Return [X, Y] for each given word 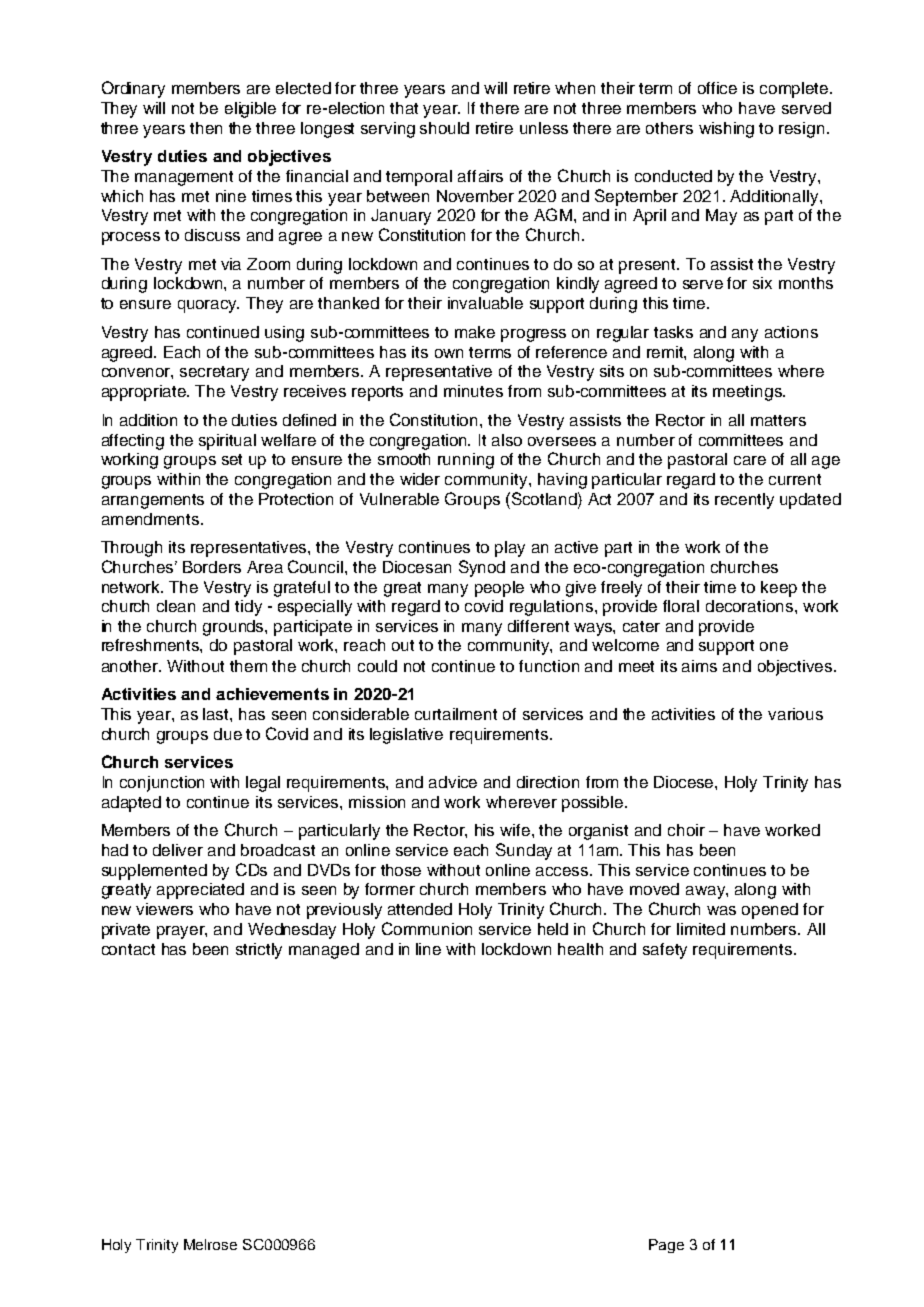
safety [665, 951]
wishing [726, 130]
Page [666, 1246]
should [444, 128]
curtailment [456, 714]
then [206, 128]
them [248, 666]
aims [699, 666]
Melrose [210, 1244]
